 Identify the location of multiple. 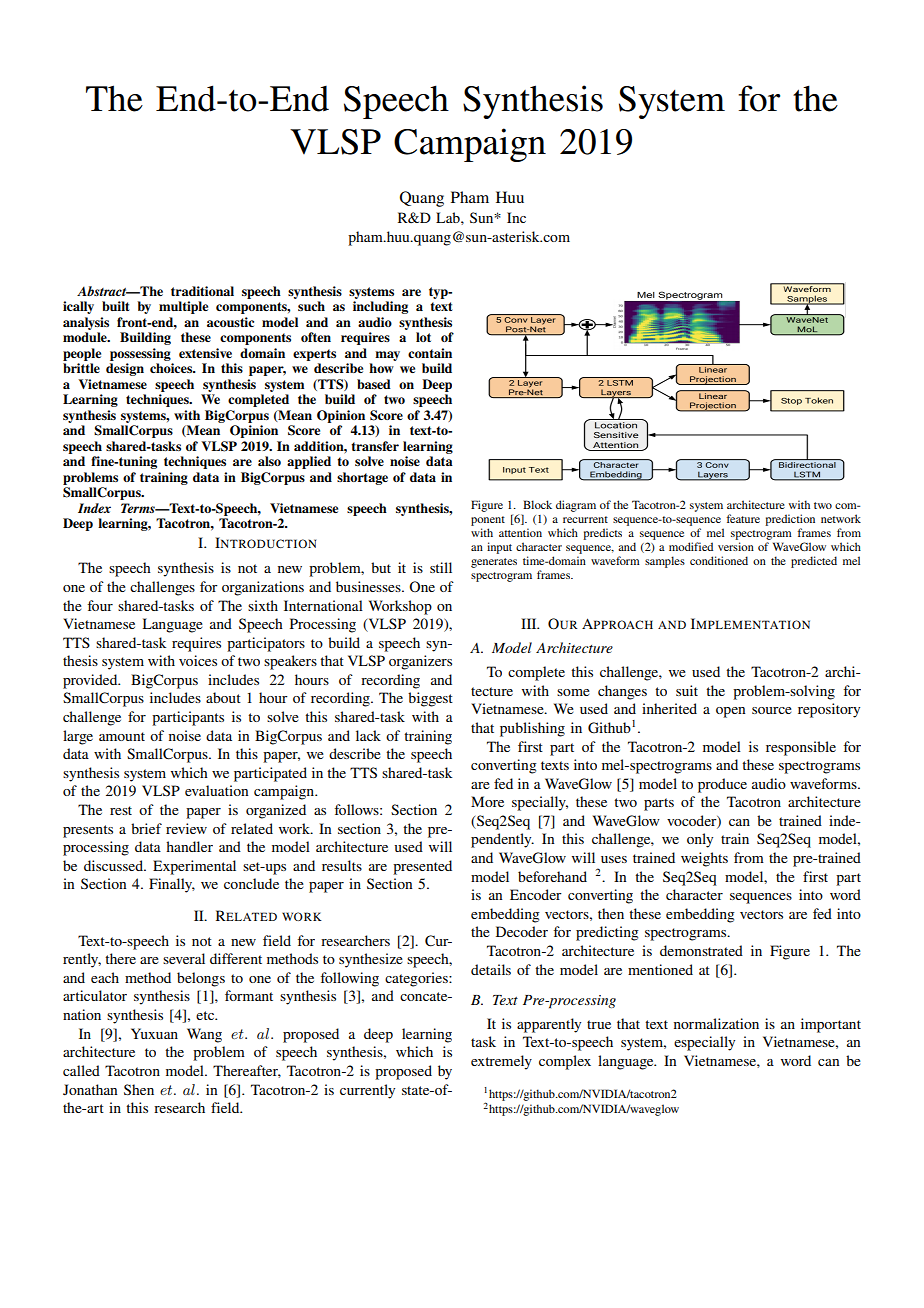
(183, 307).
